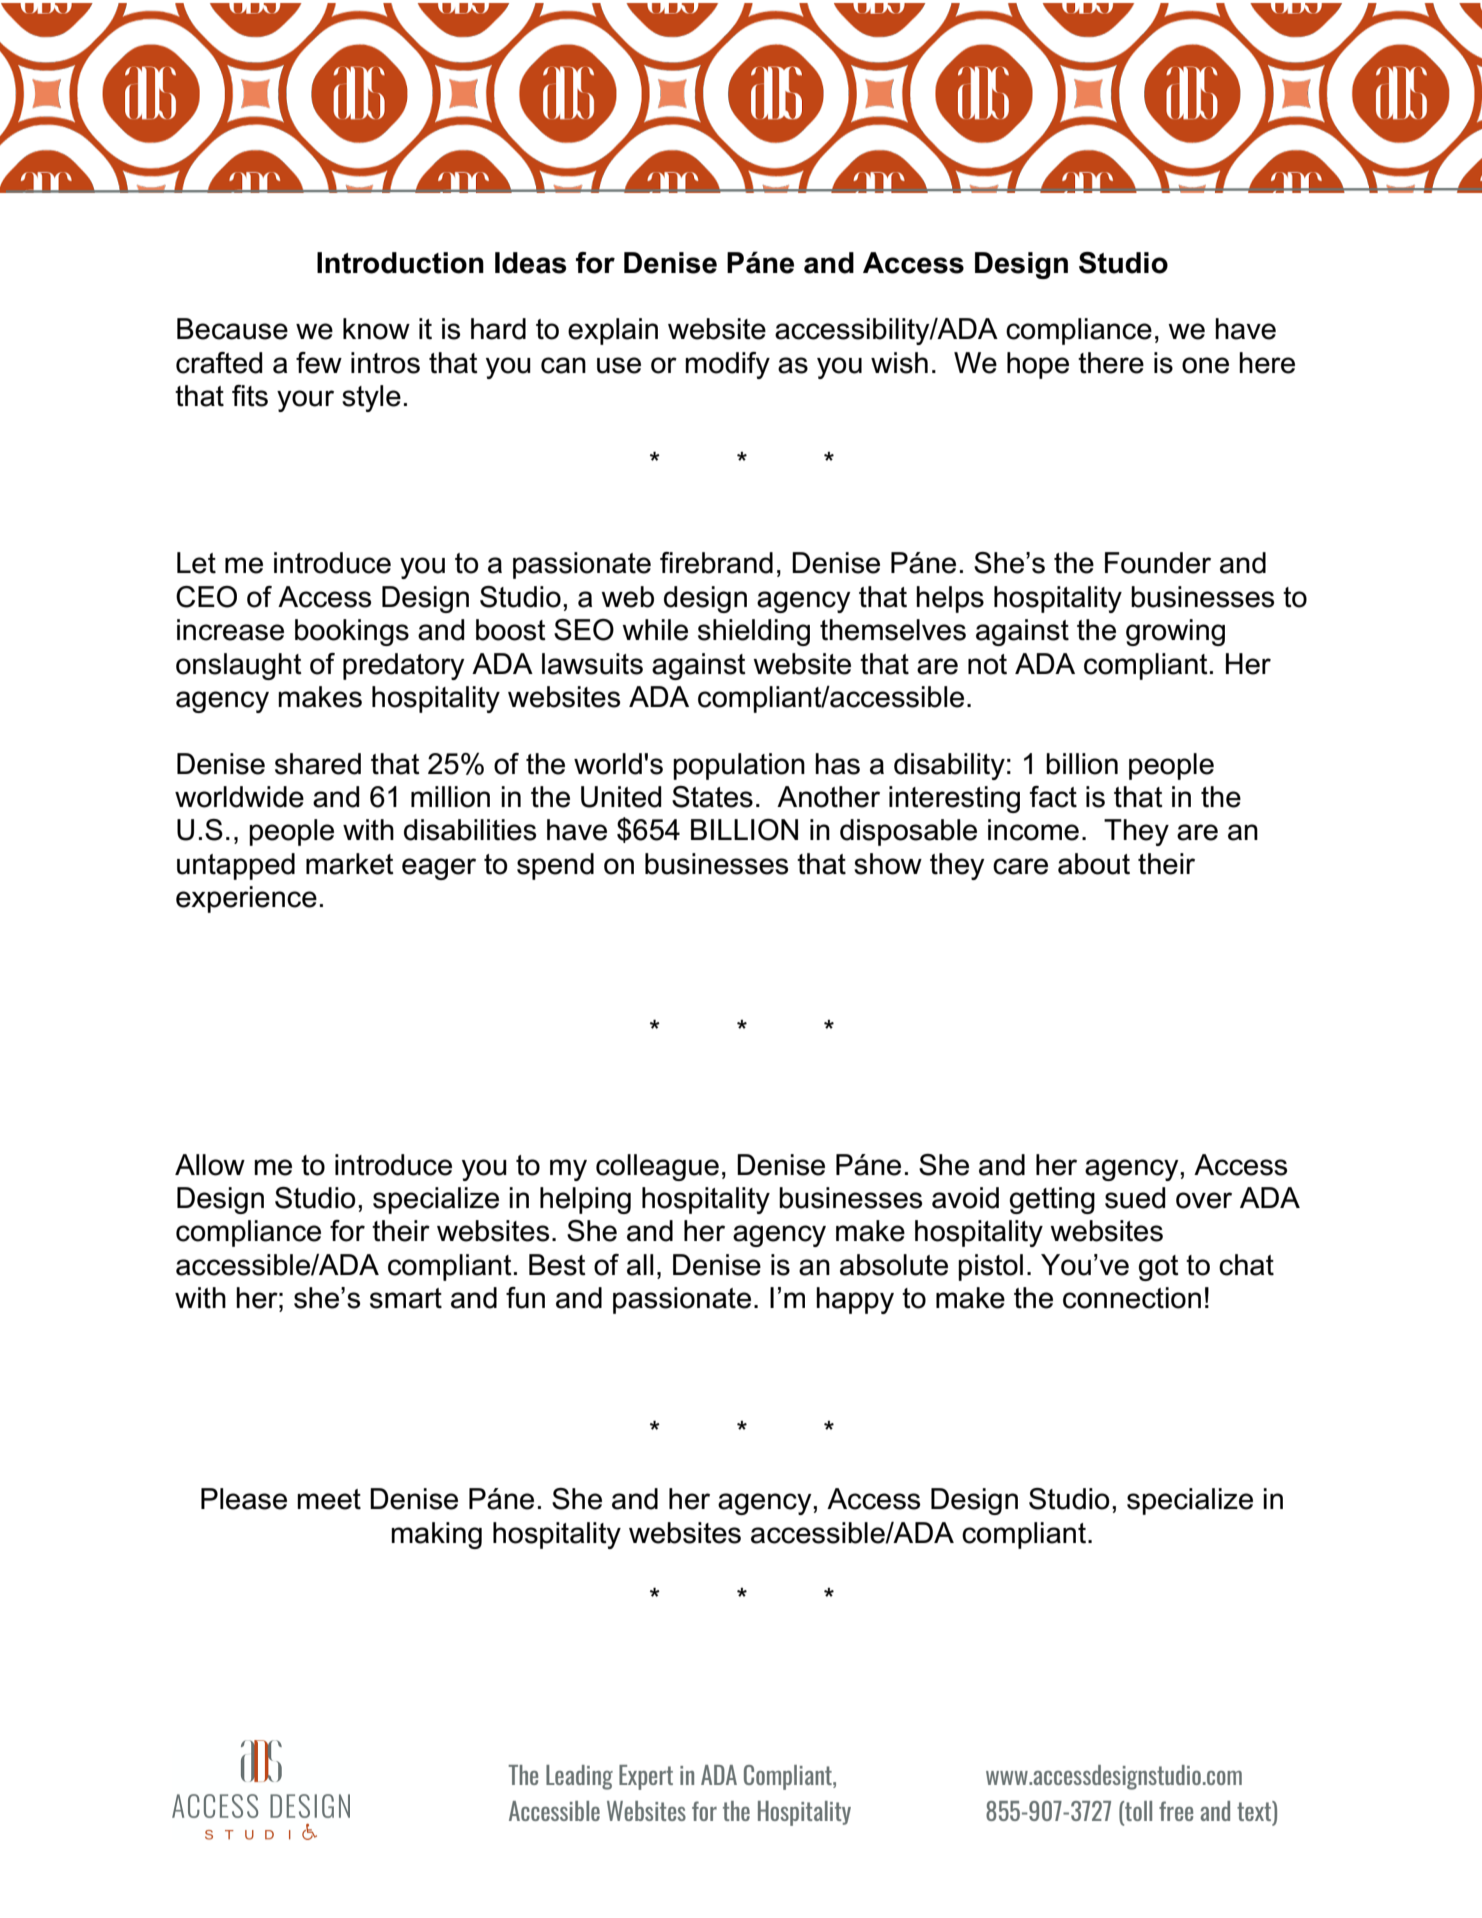  What do you see at coordinates (1132, 1298) in the image?
I see `connection` at bounding box center [1132, 1298].
